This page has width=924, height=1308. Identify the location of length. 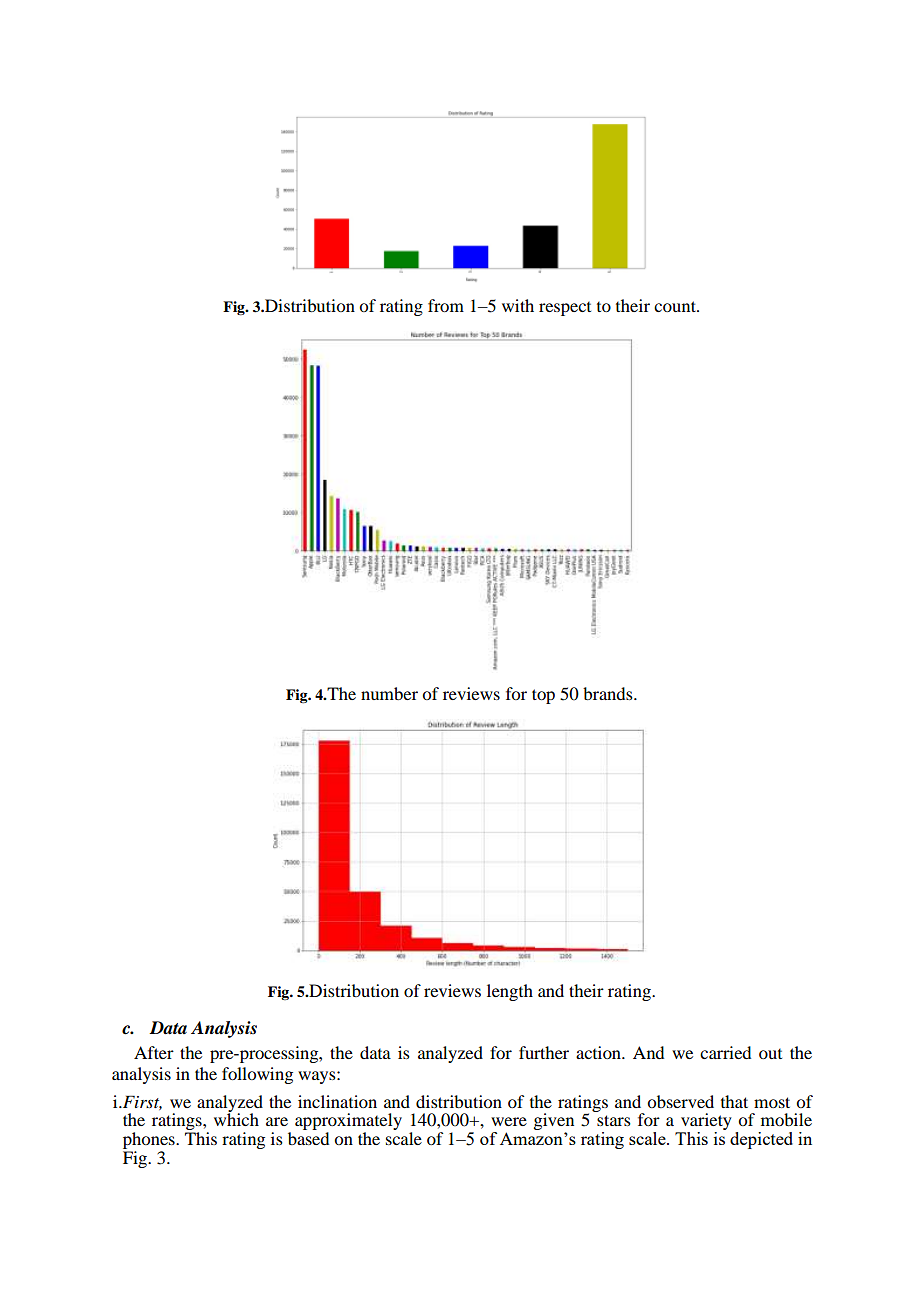
(510, 992).
